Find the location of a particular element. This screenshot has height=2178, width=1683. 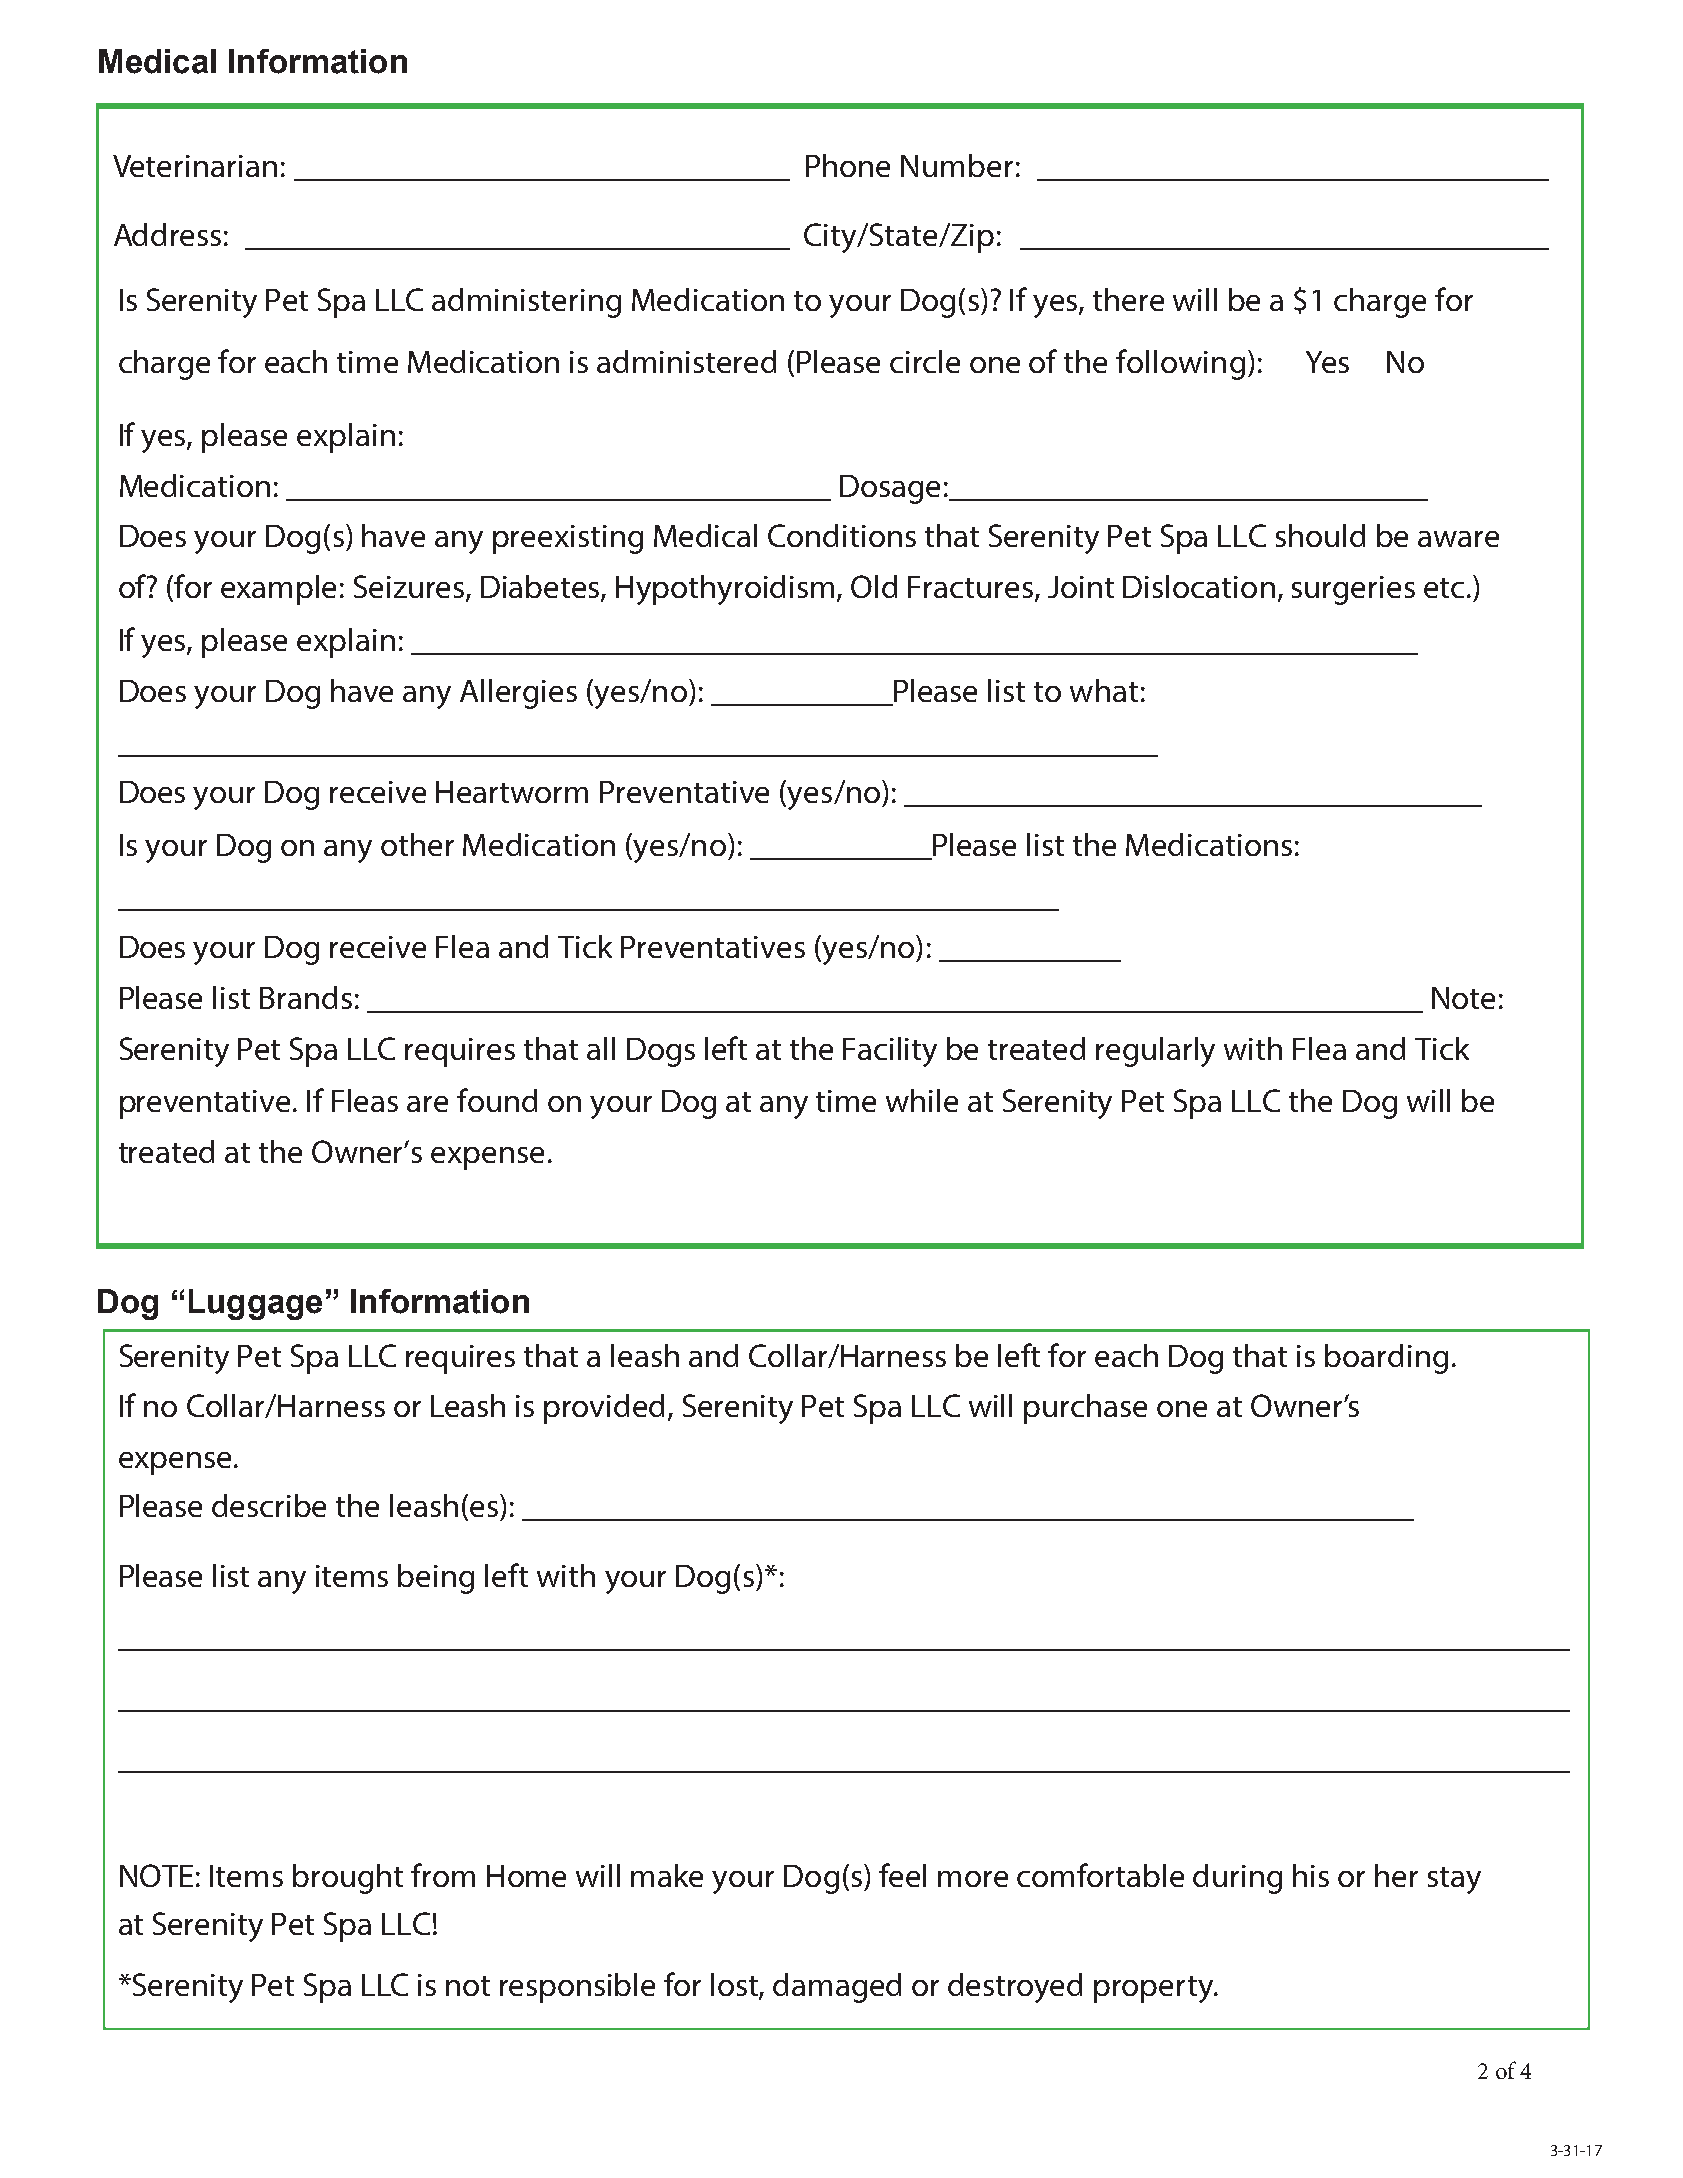

there is located at coordinates (1128, 299).
